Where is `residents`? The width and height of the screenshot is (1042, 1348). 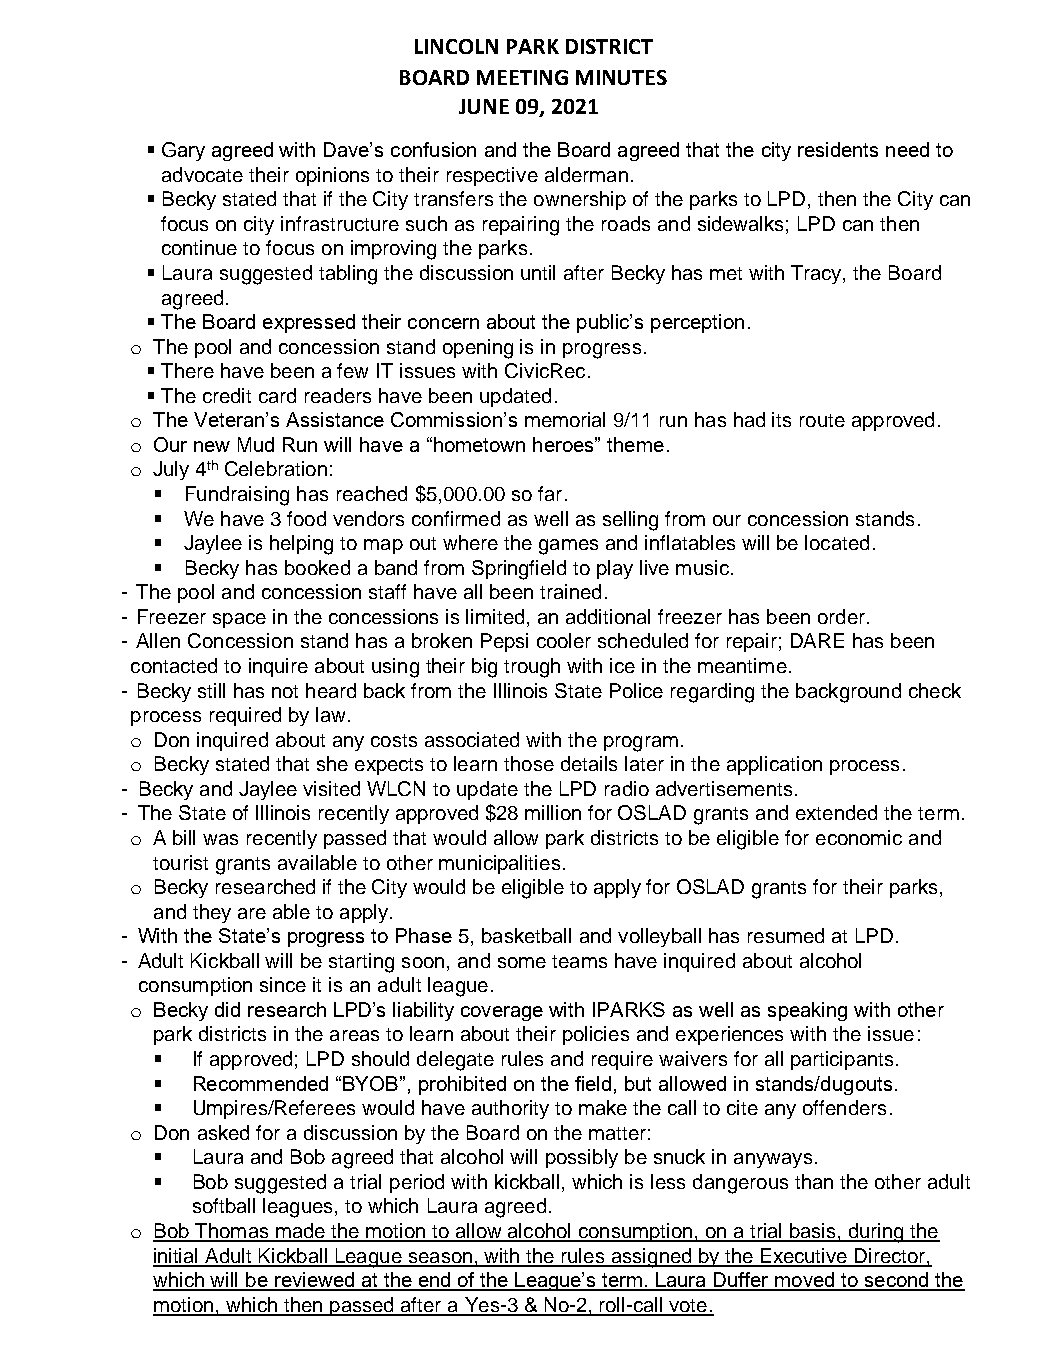
residents is located at coordinates (838, 149).
